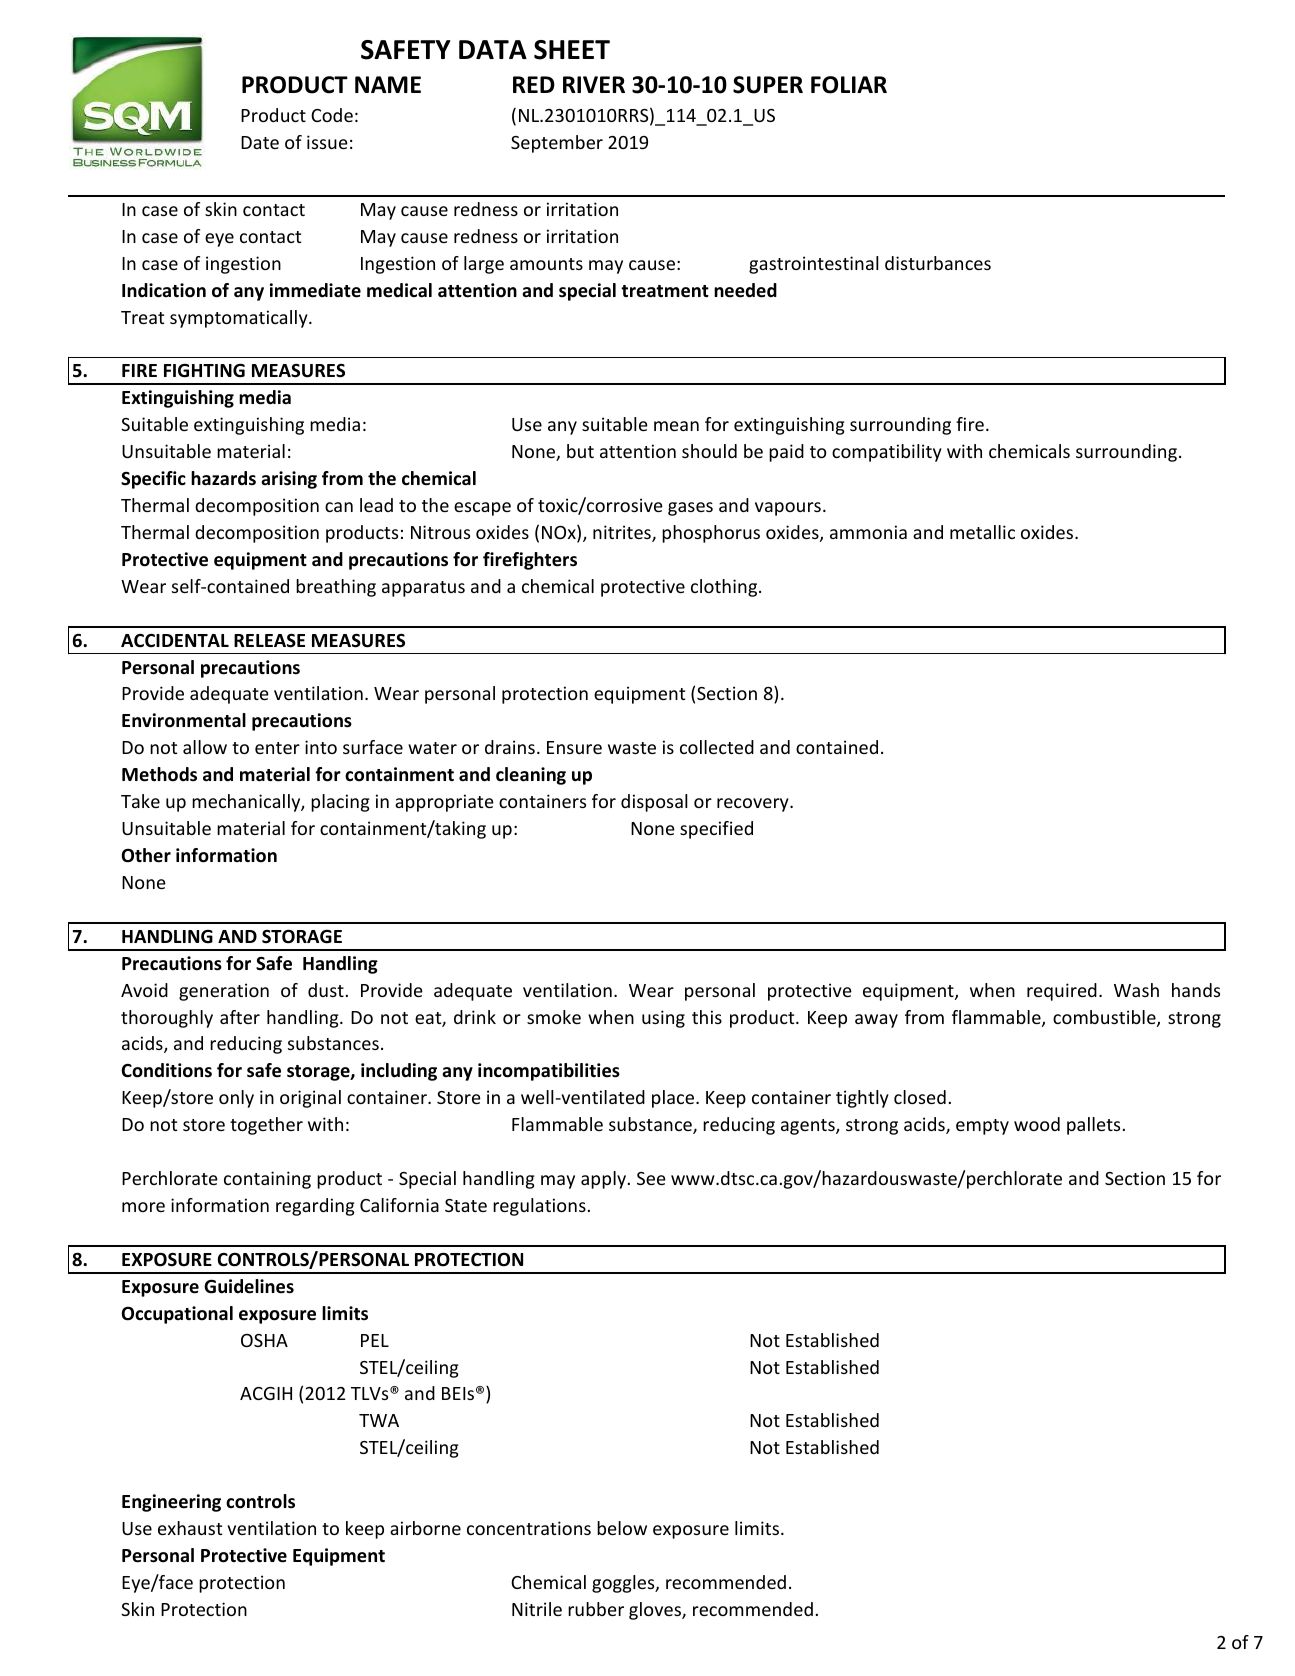 This document has height=1676, width=1295. What do you see at coordinates (340, 803) in the document?
I see `placing` at bounding box center [340, 803].
